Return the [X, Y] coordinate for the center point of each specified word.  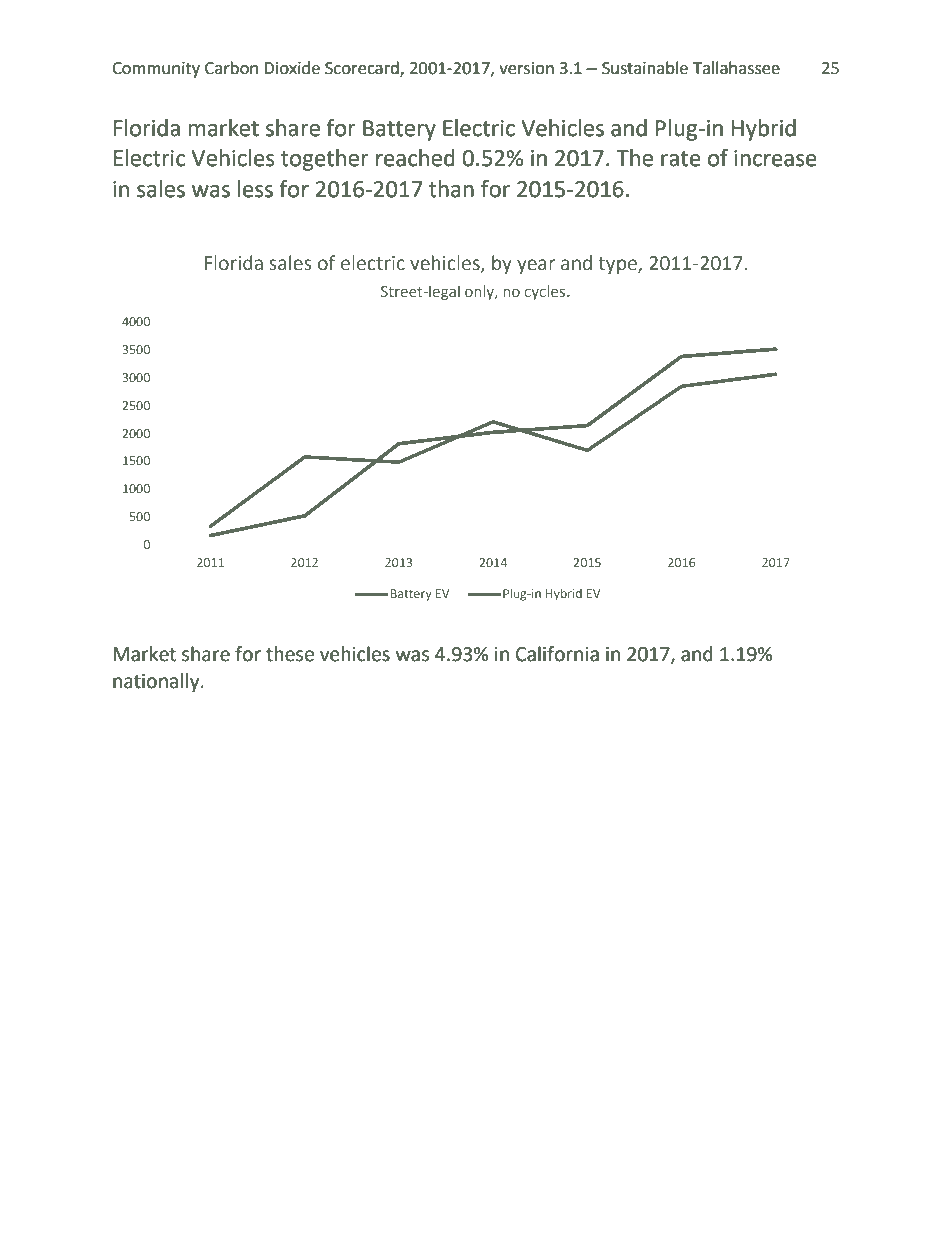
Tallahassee [736, 68]
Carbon [231, 68]
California [557, 654]
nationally [157, 682]
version [526, 68]
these [290, 654]
